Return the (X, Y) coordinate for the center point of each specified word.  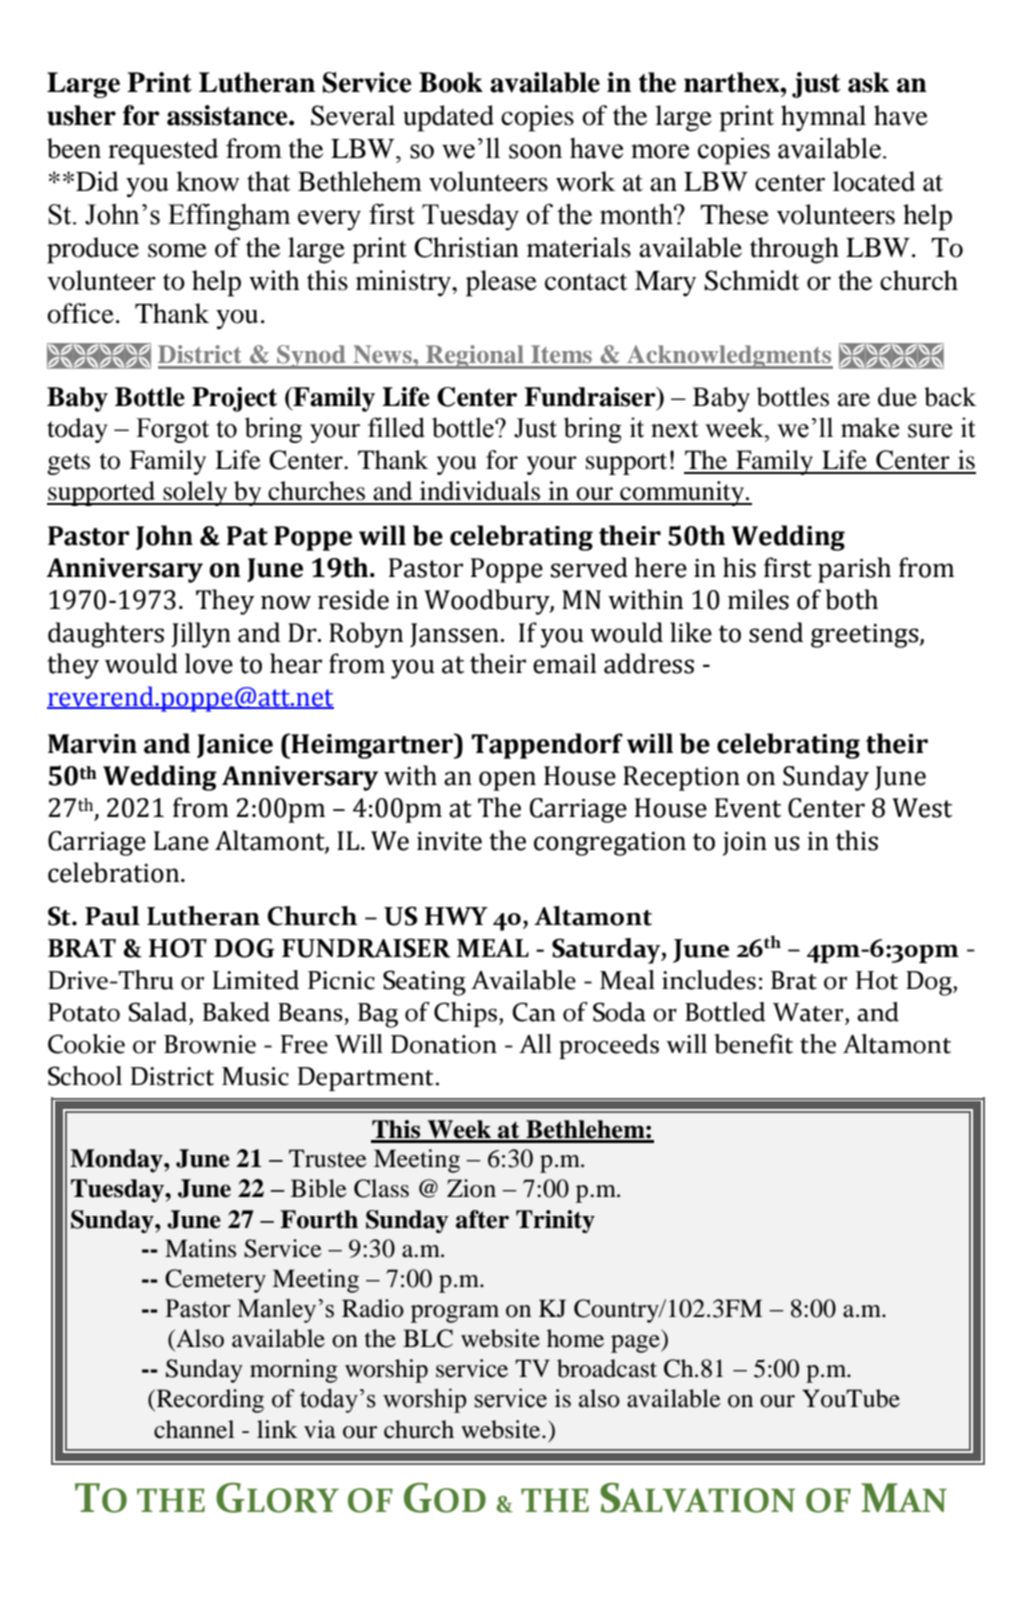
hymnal (823, 118)
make (870, 427)
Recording (209, 1401)
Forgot (172, 430)
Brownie (210, 1044)
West (922, 808)
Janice (235, 746)
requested (163, 151)
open (507, 781)
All (535, 1043)
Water (809, 1012)
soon (535, 151)
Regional (475, 357)
